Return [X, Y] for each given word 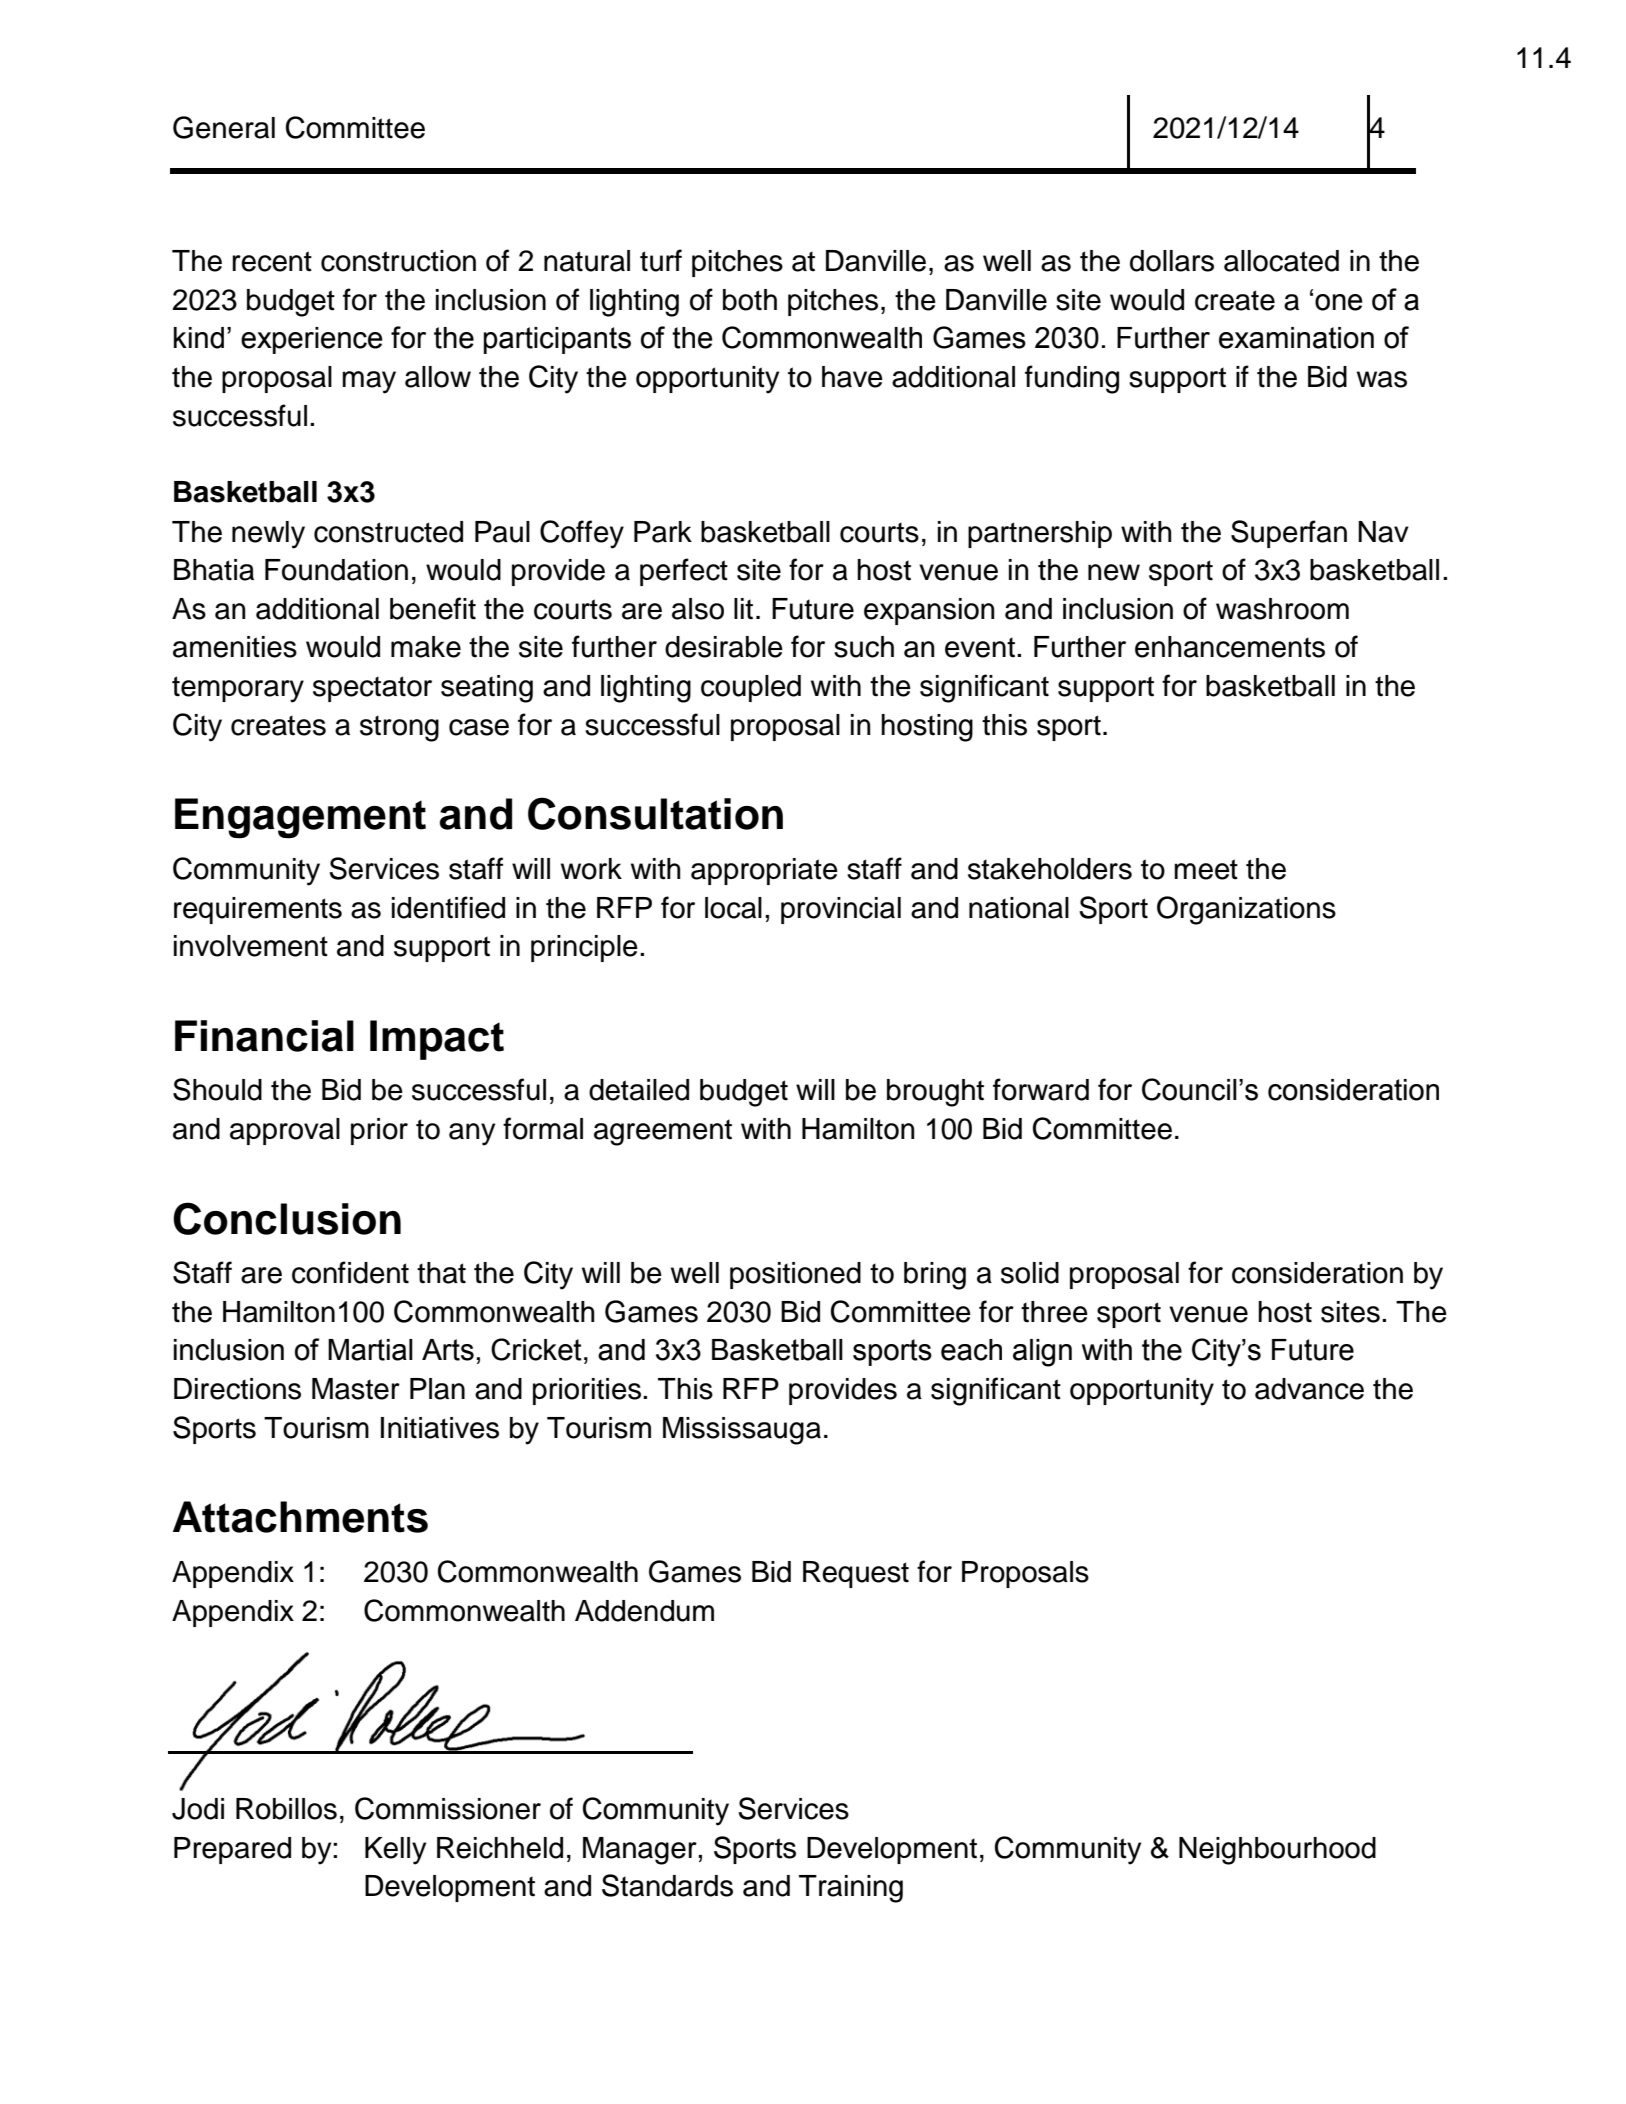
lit [743, 609]
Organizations [1246, 910]
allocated [1281, 261]
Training [851, 1889]
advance [1309, 1389]
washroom [1282, 609]
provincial [841, 910]
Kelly [395, 1851]
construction [398, 261]
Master [356, 1389]
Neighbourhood [1277, 1851]
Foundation [336, 570]
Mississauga [742, 1431]
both [750, 300]
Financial [264, 1036]
